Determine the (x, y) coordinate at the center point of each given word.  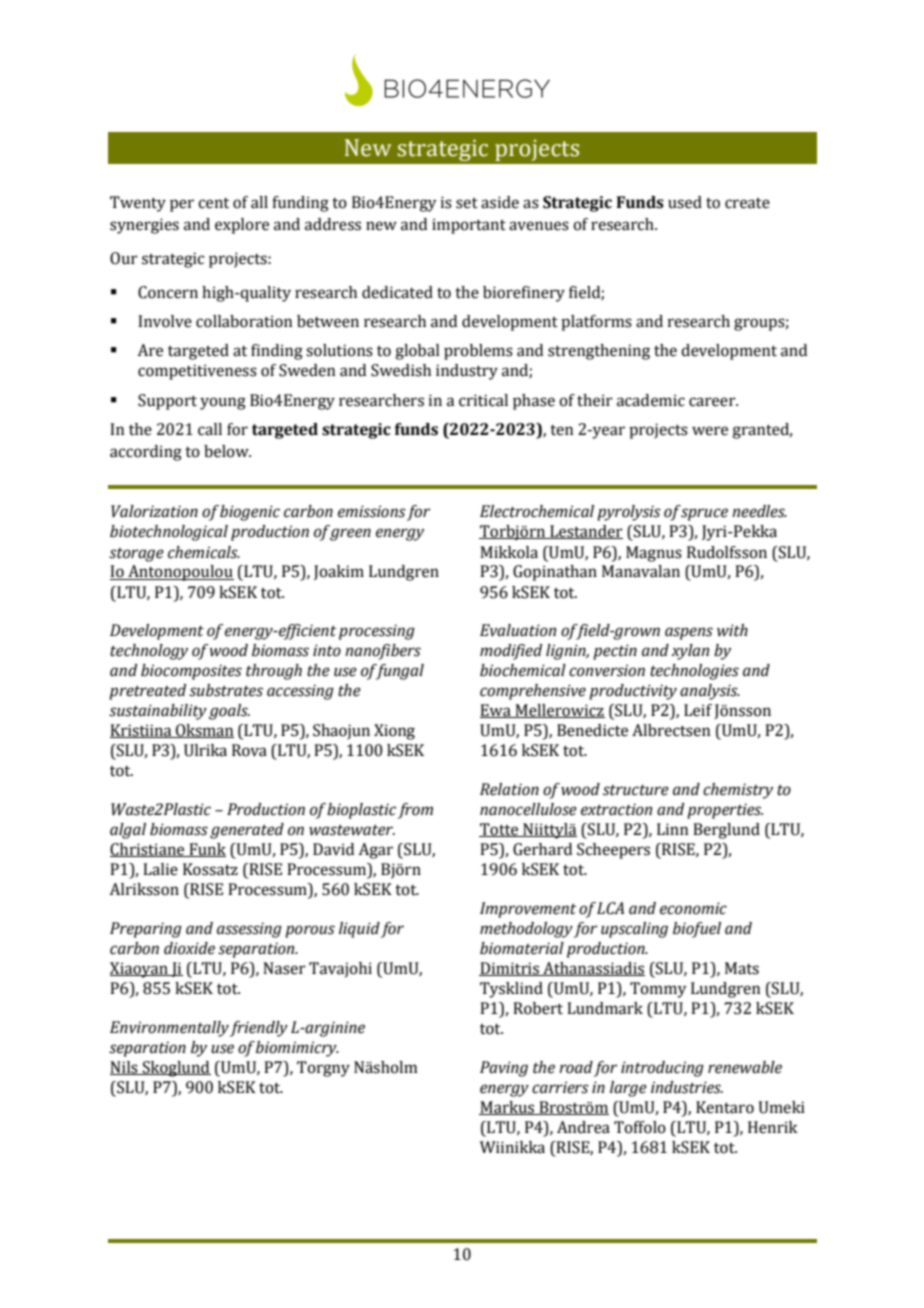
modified (511, 652)
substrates (226, 690)
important (469, 226)
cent (213, 203)
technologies (694, 672)
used (685, 202)
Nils (125, 1068)
